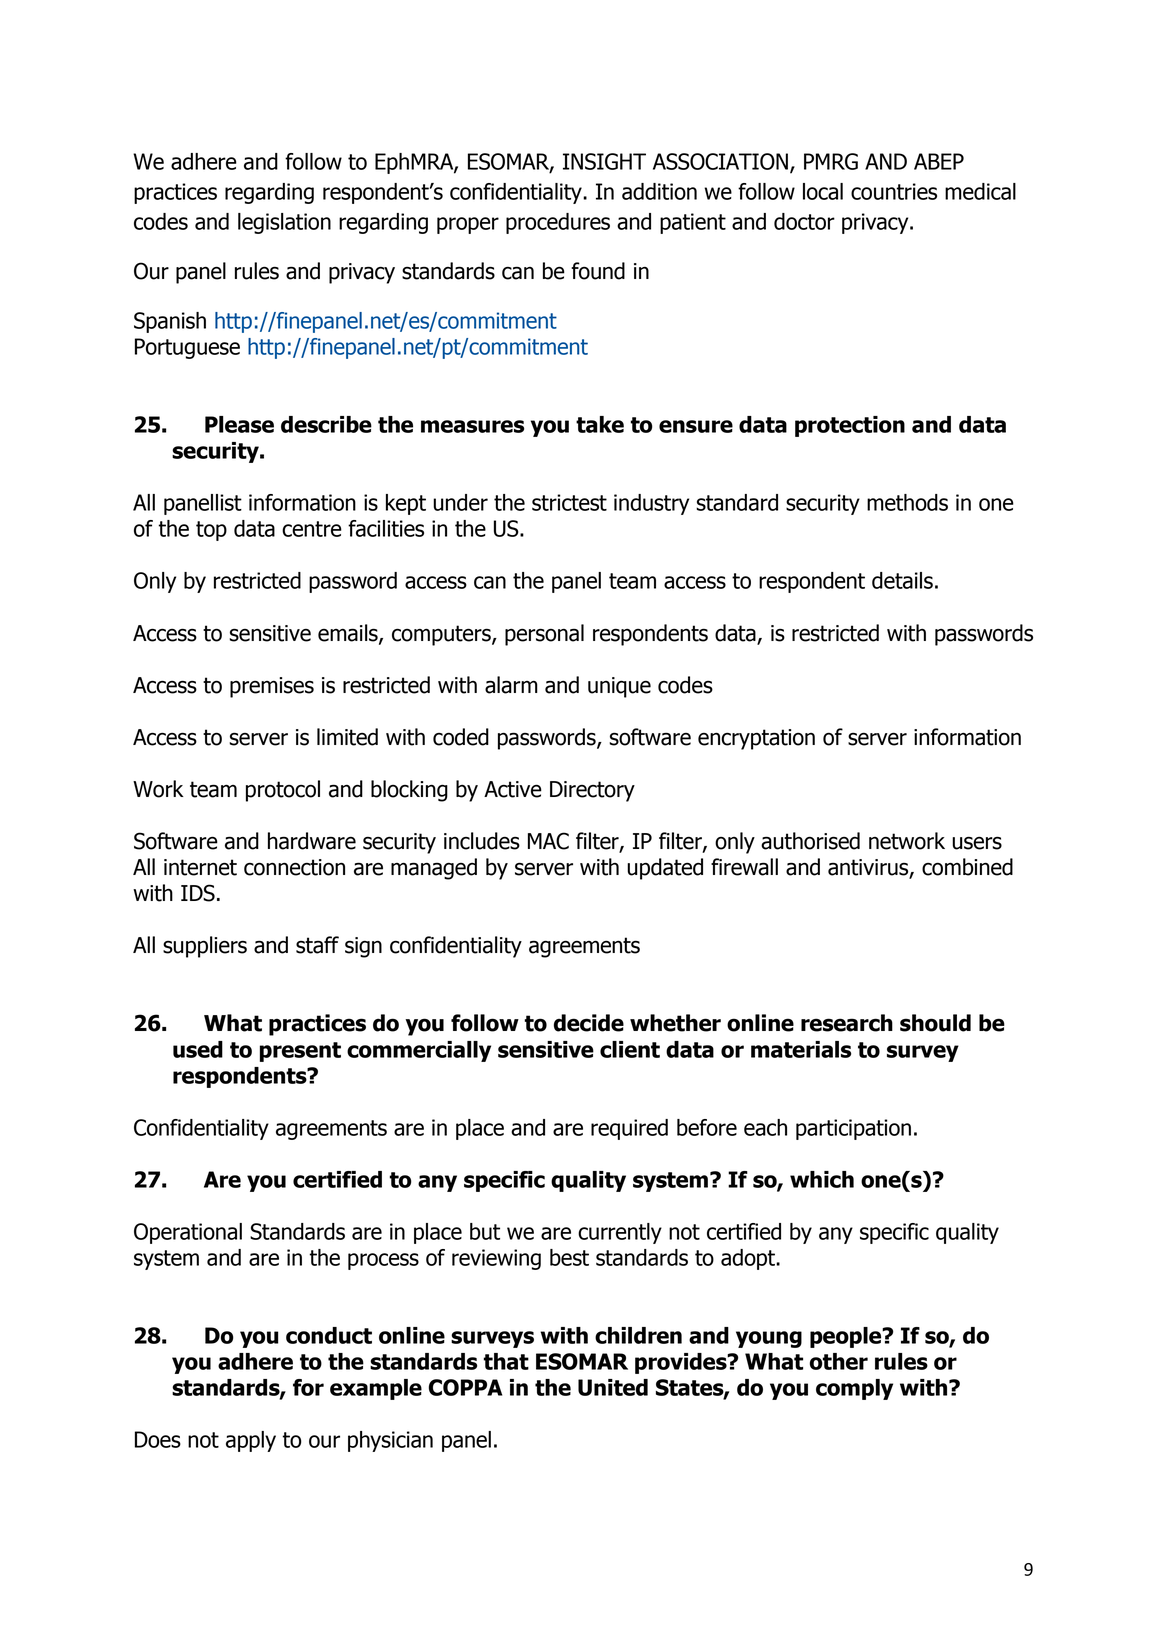  I want to click on legislation, so click(284, 223).
